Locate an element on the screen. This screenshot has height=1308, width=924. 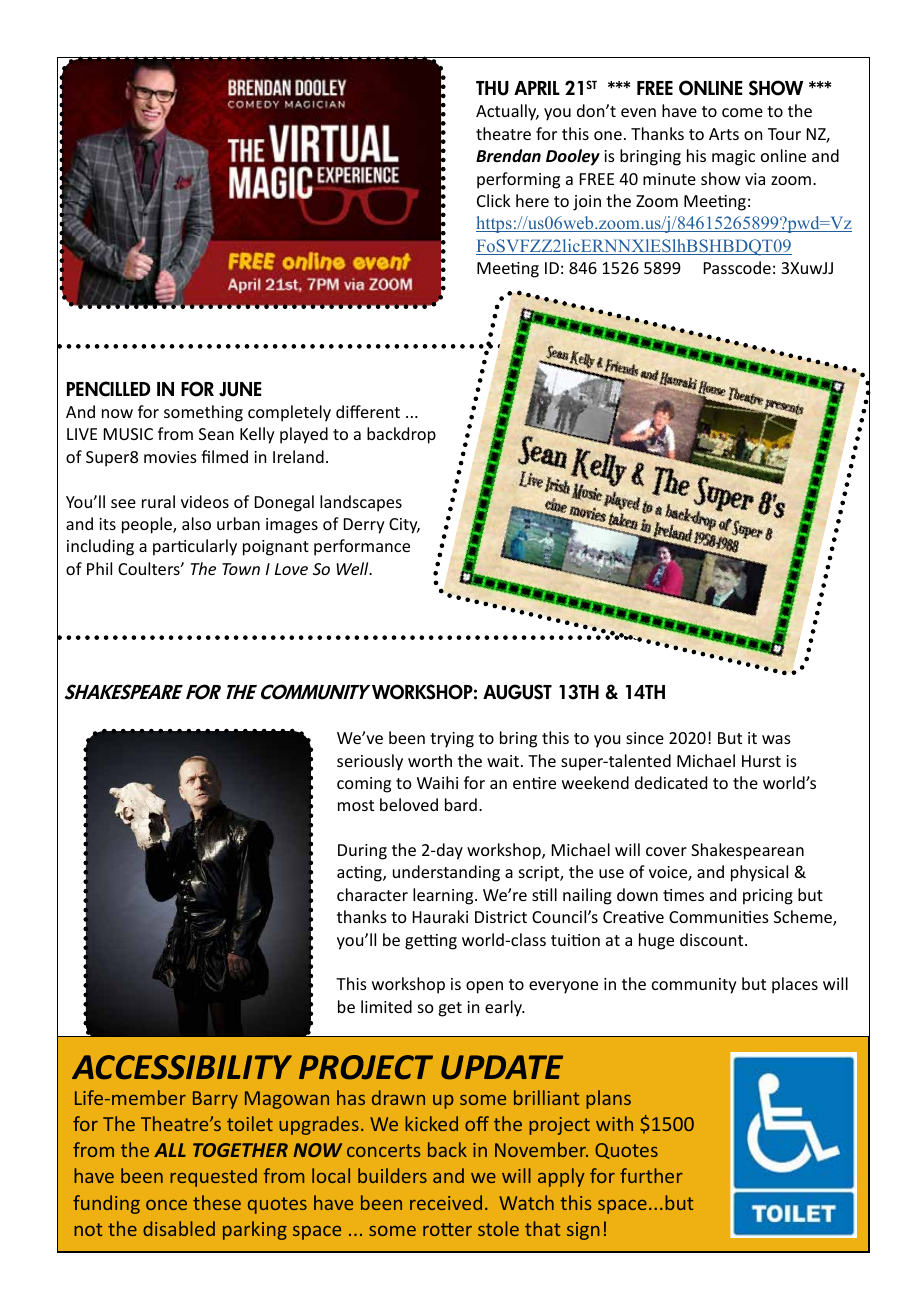
Actually is located at coordinates (507, 112).
